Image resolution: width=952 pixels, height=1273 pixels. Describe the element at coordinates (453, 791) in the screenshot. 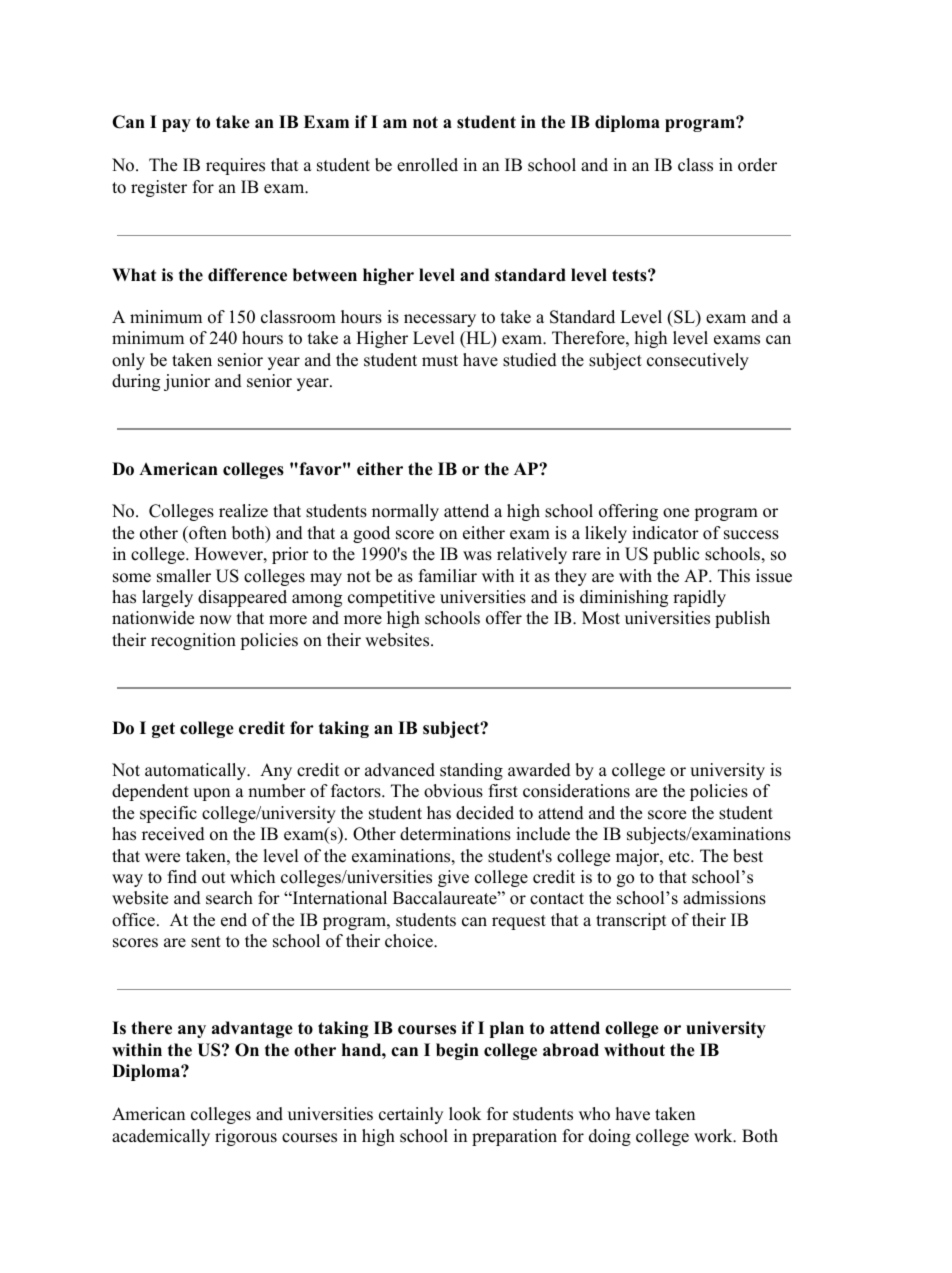

I see `obvious` at that location.
